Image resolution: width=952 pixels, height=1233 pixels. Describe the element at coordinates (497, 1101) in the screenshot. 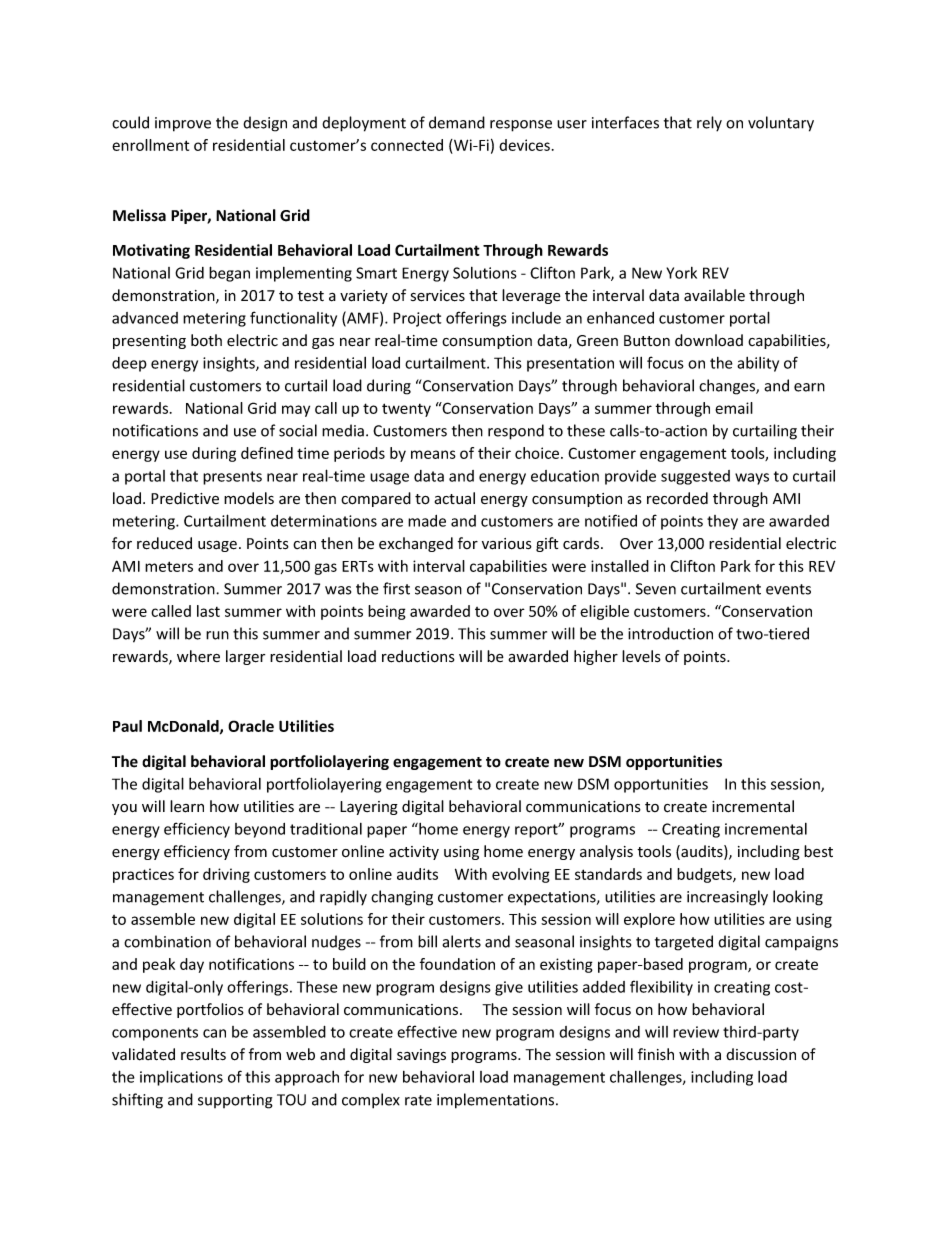

I see `implementations` at that location.
